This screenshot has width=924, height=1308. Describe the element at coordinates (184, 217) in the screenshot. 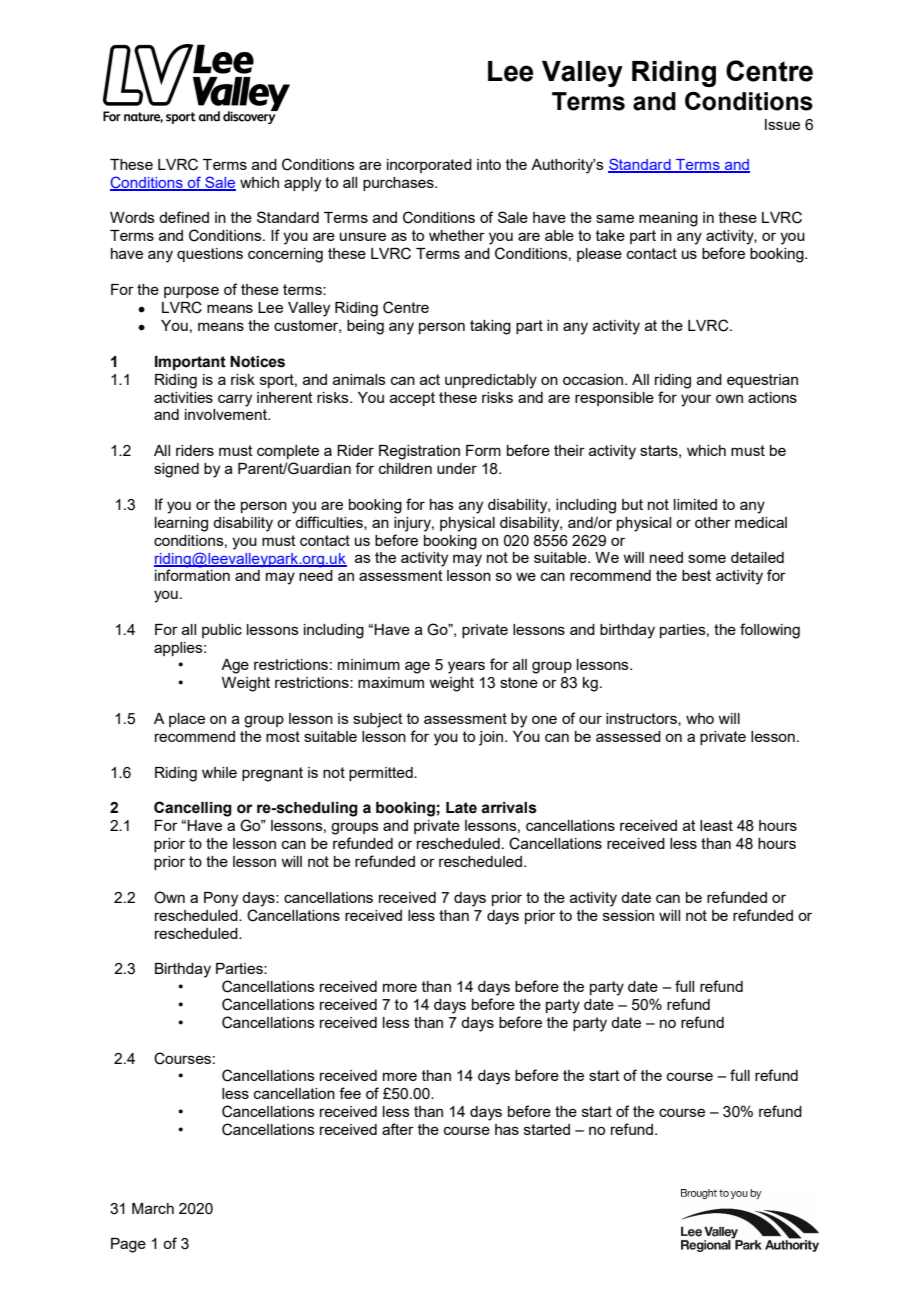

I see `defined` at that location.
